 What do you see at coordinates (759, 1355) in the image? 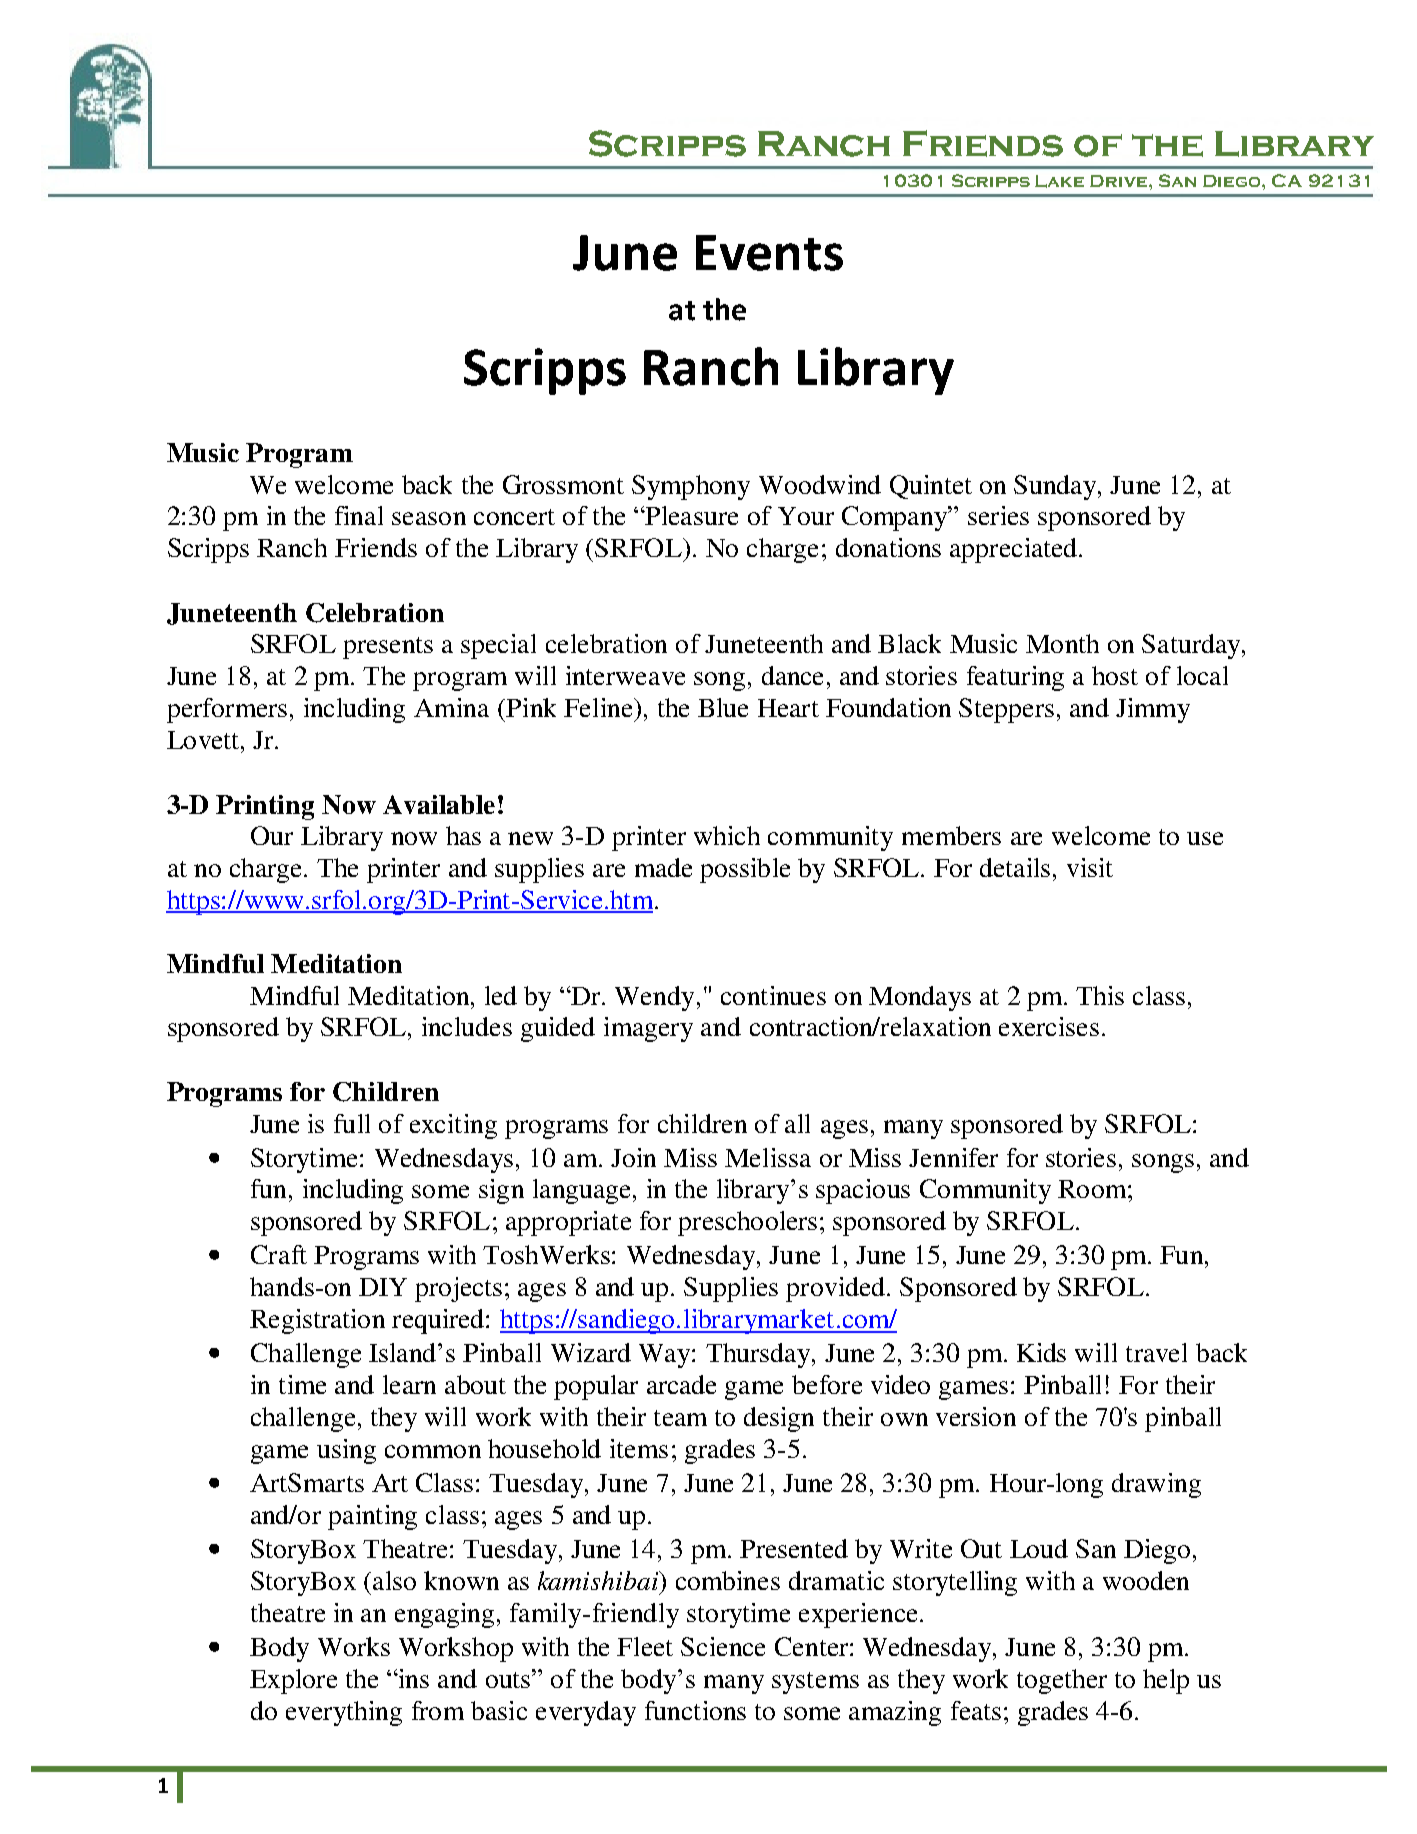
I see `Thursday` at bounding box center [759, 1355].
